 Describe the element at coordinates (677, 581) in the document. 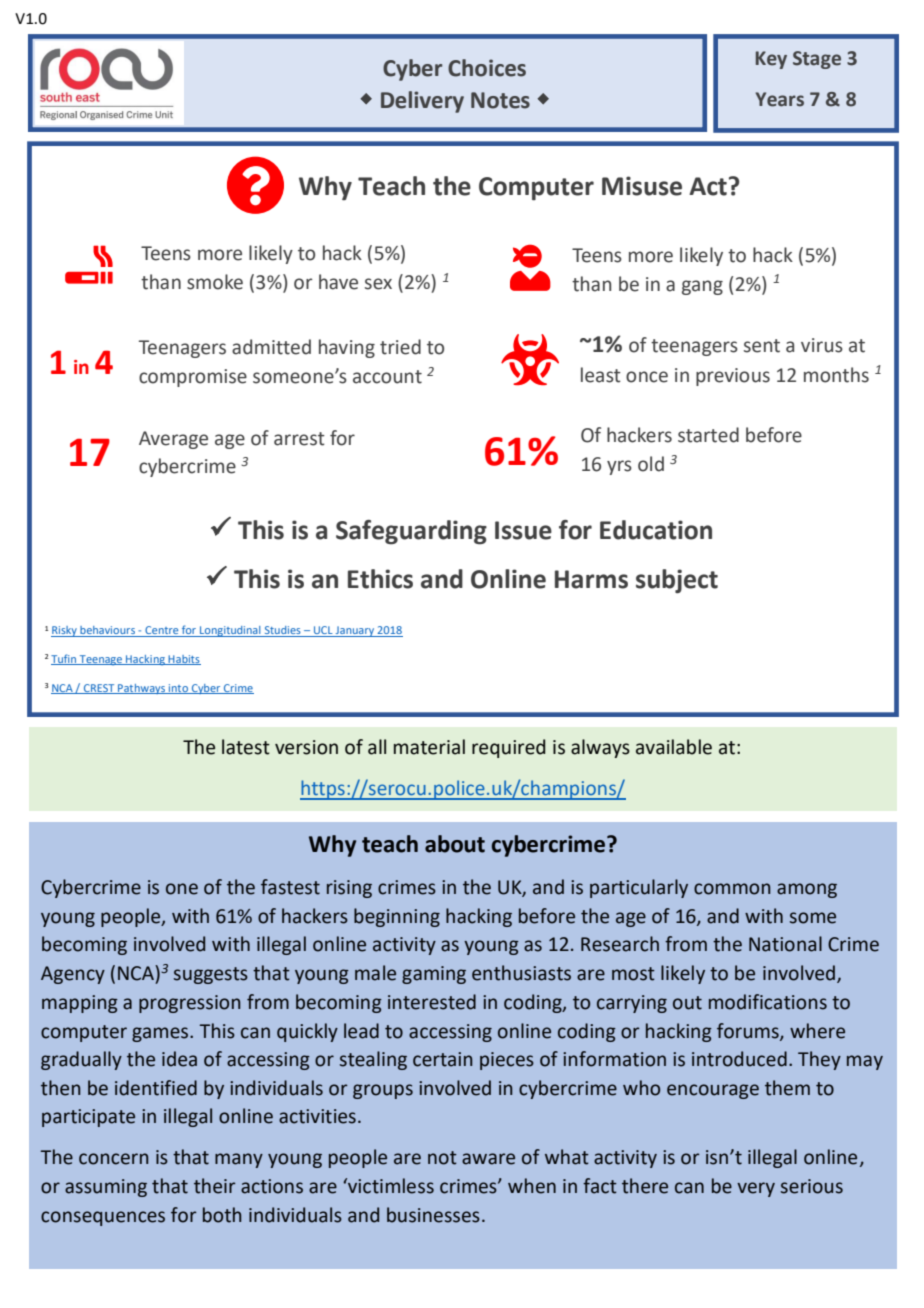

I see `subject` at that location.
